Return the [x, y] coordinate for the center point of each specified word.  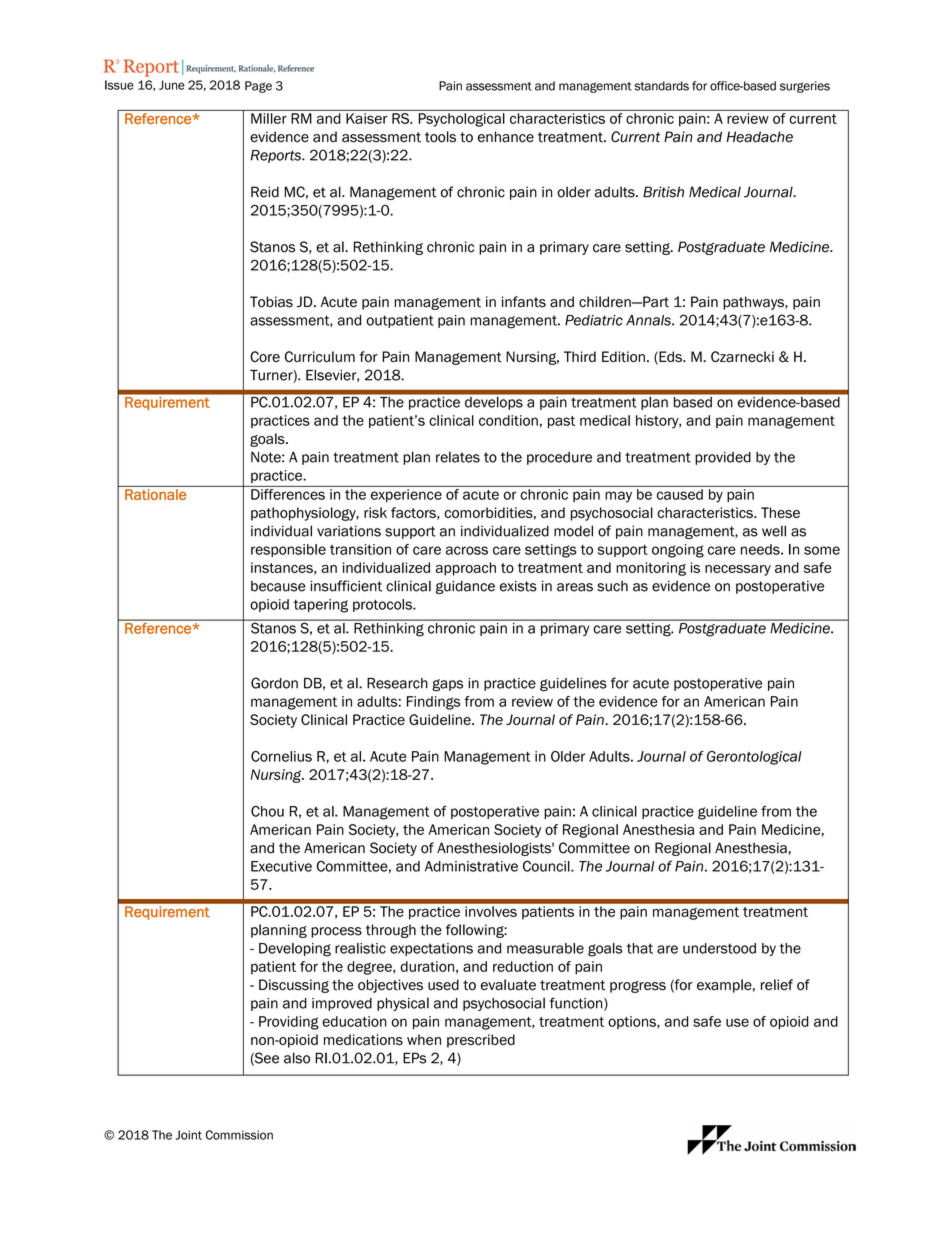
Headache [760, 137]
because [278, 586]
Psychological [462, 120]
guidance [465, 587]
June [172, 85]
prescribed [481, 1041]
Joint [189, 1135]
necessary [738, 570]
